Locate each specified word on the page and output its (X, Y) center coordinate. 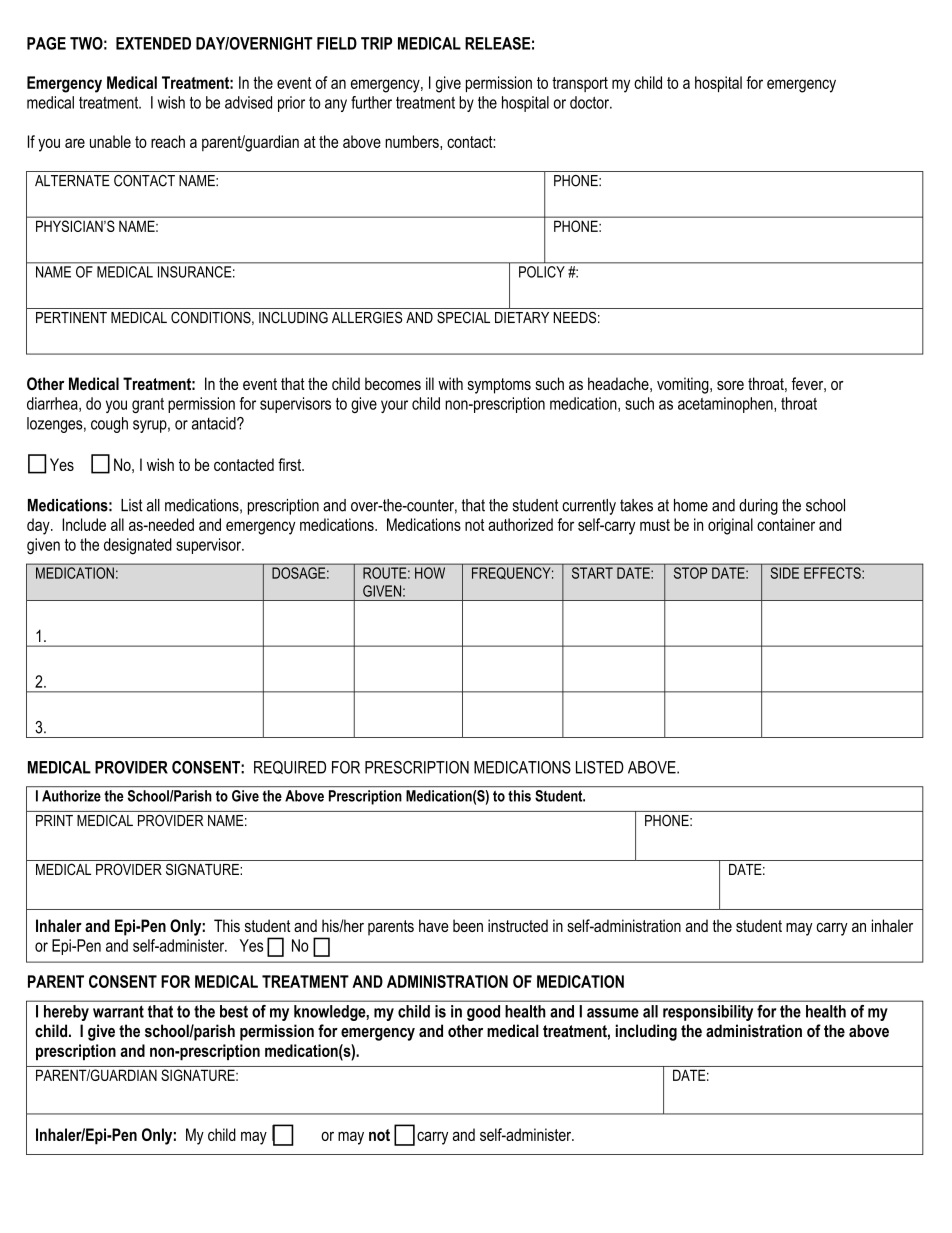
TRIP (376, 43)
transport (580, 84)
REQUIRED (290, 767)
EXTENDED (153, 43)
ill (430, 383)
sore (730, 385)
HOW (430, 573)
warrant (118, 1011)
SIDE (785, 573)
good (483, 1013)
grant (148, 405)
